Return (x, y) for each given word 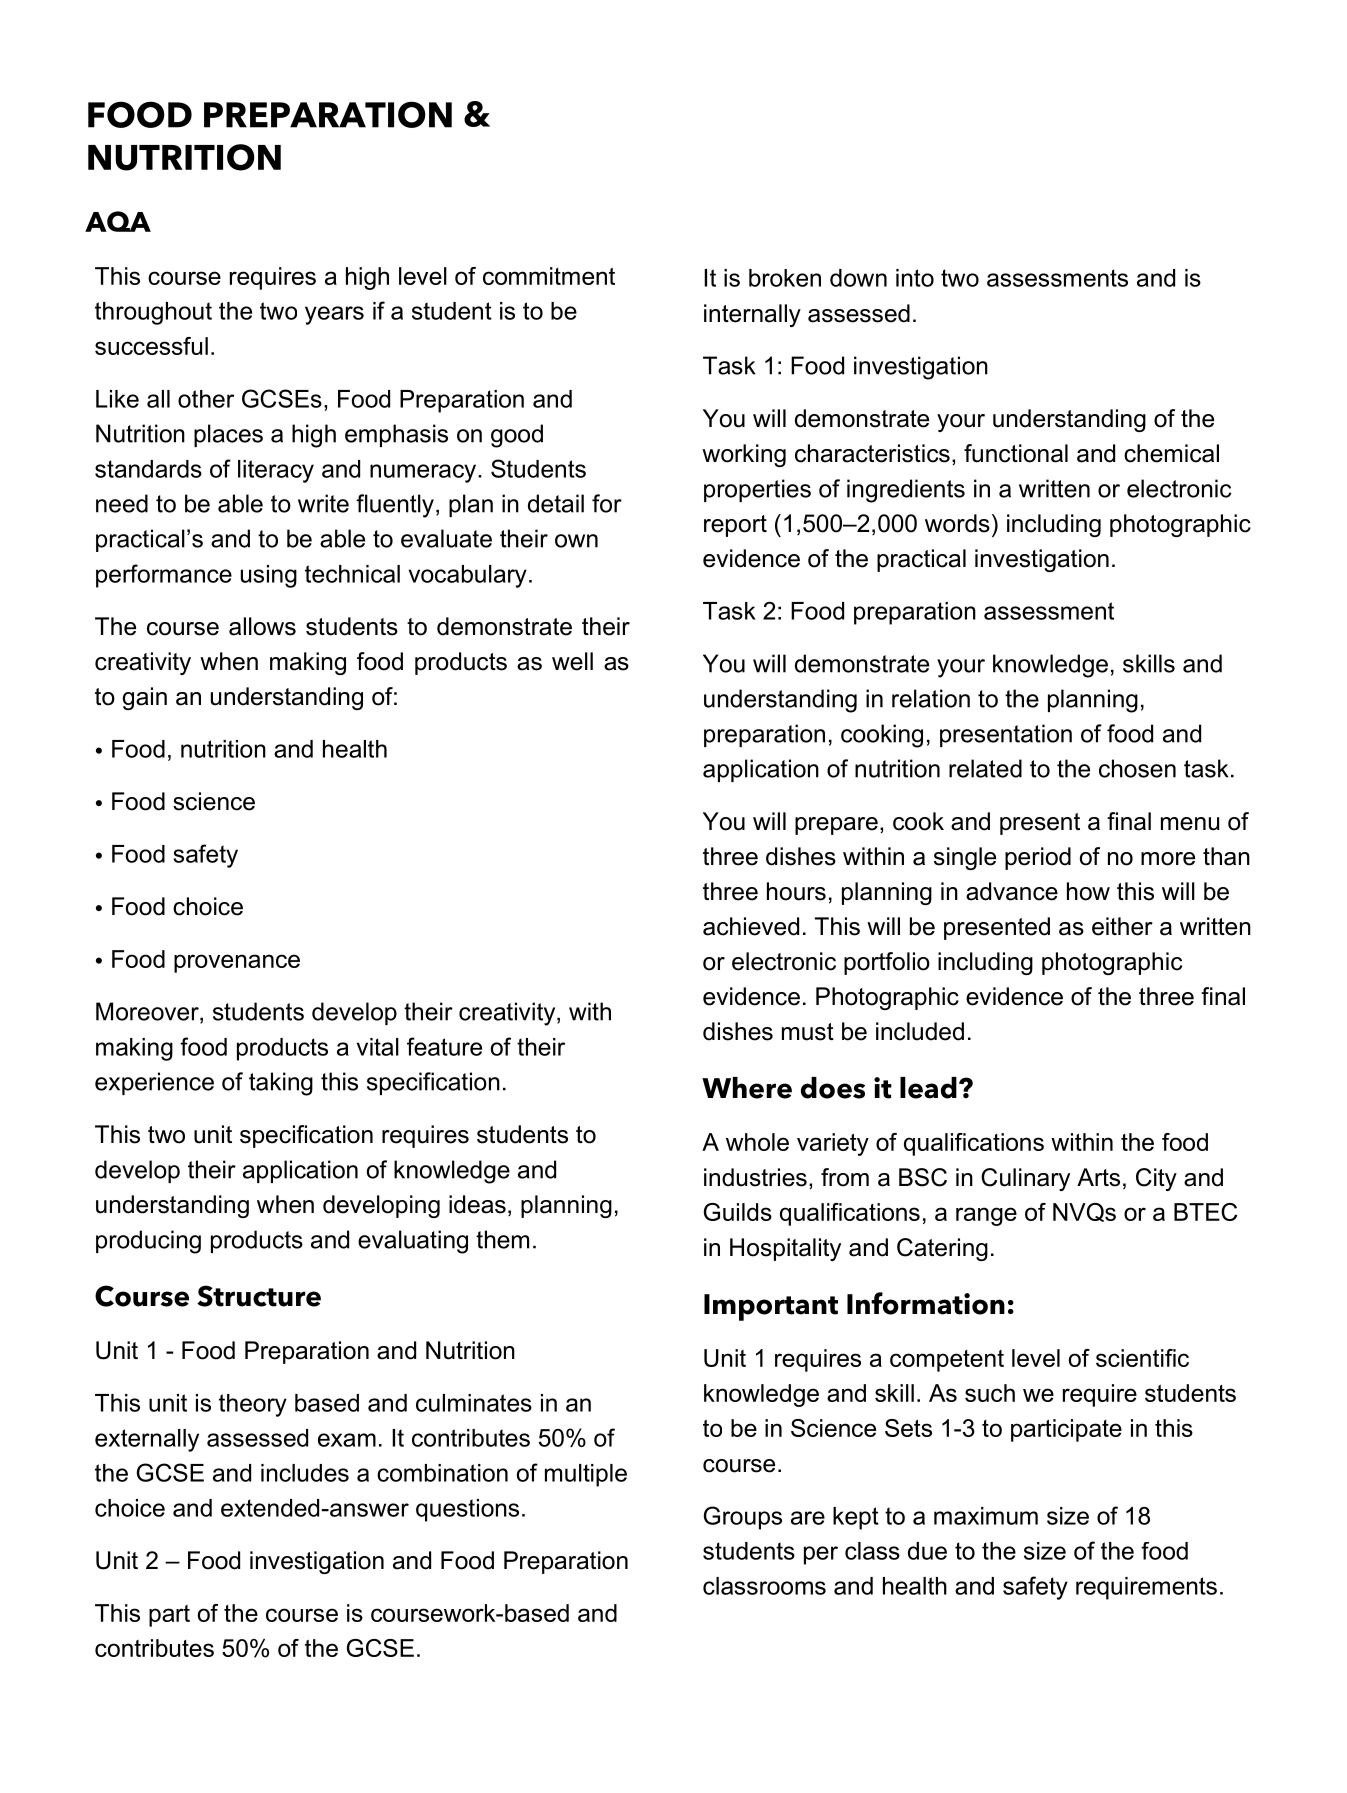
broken (785, 278)
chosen (1137, 768)
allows (262, 626)
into (915, 278)
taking (281, 1084)
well (572, 661)
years (334, 315)
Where (747, 1088)
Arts (1098, 1177)
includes (305, 1473)
